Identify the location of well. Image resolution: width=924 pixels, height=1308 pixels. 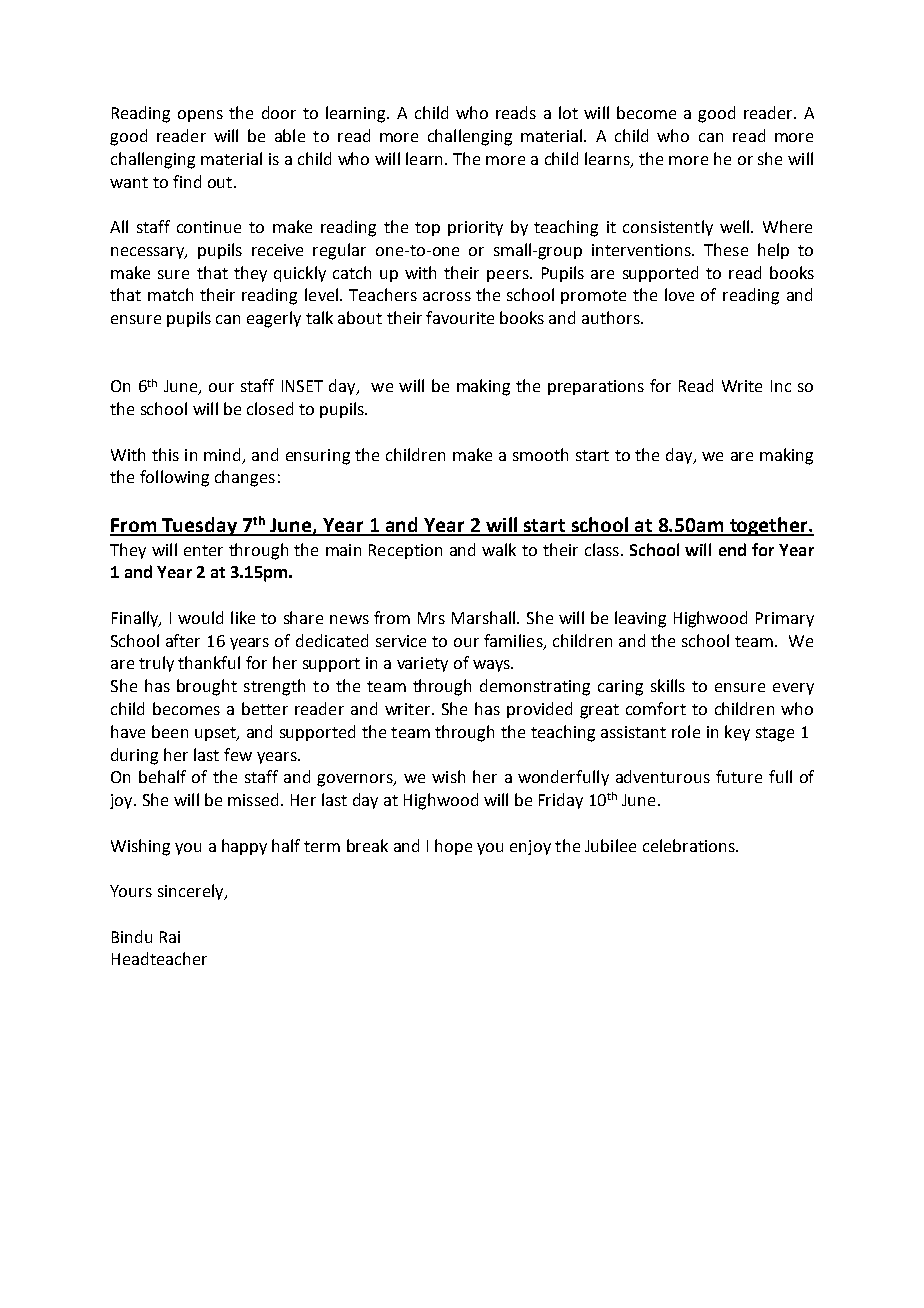
(736, 226).
